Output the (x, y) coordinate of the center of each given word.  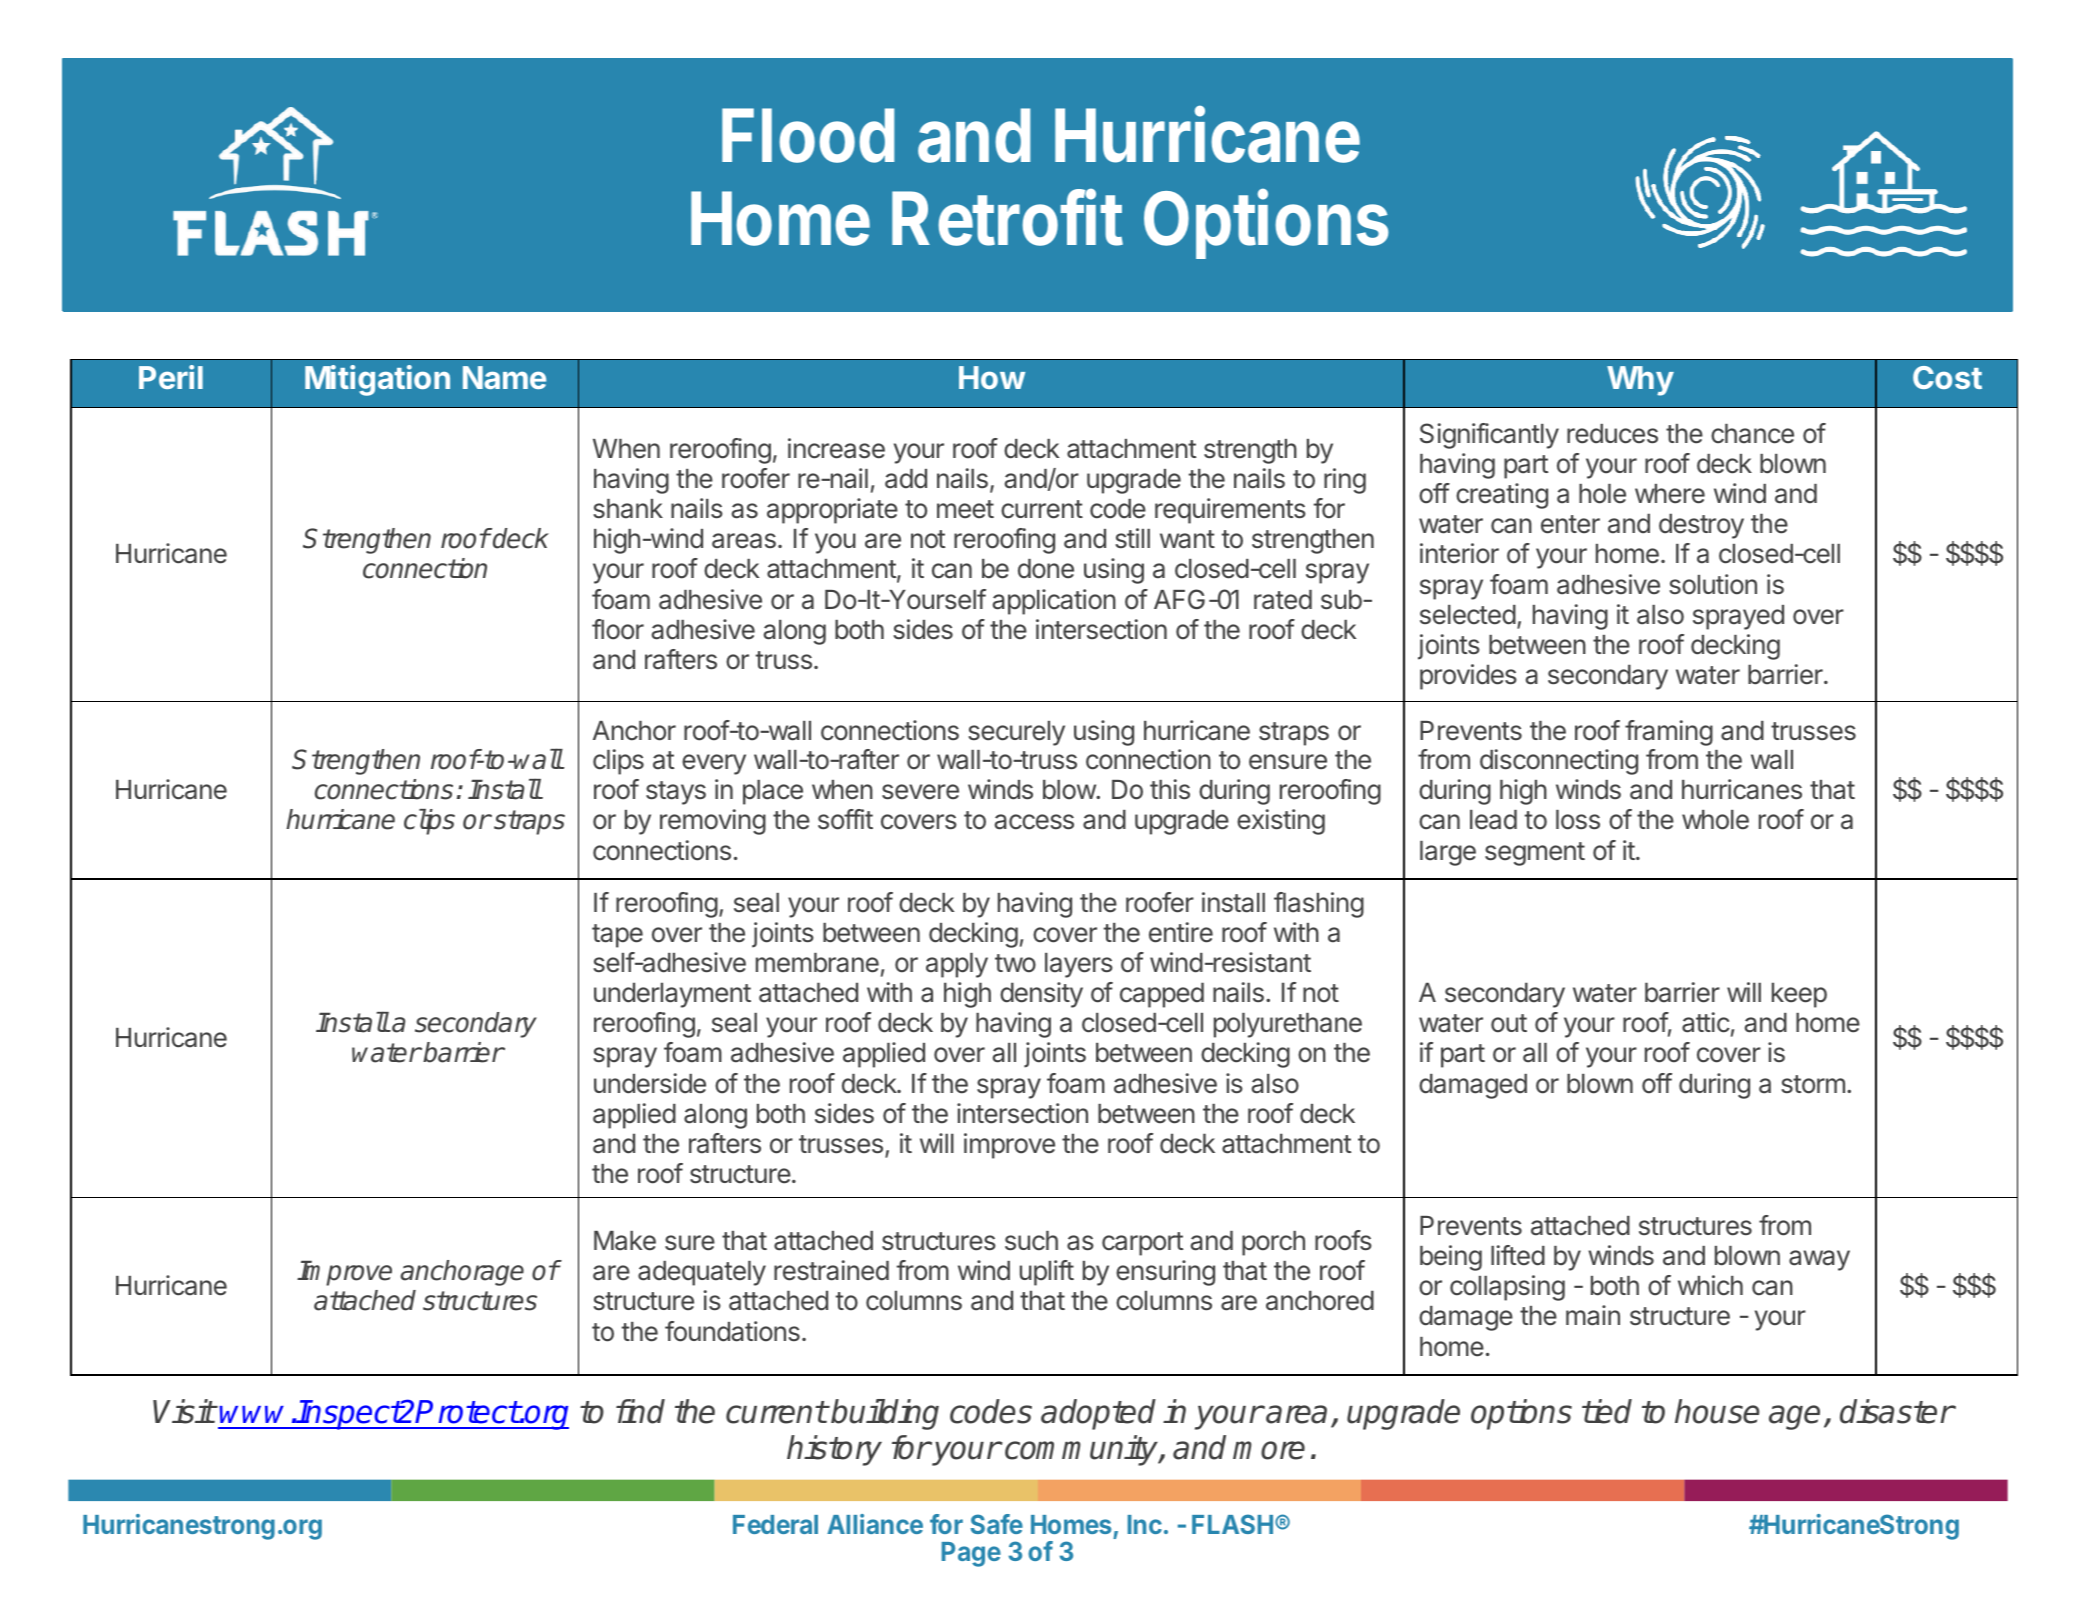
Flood (808, 135)
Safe (997, 1524)
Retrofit (1007, 217)
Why (1640, 381)
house (1717, 1411)
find (640, 1411)
